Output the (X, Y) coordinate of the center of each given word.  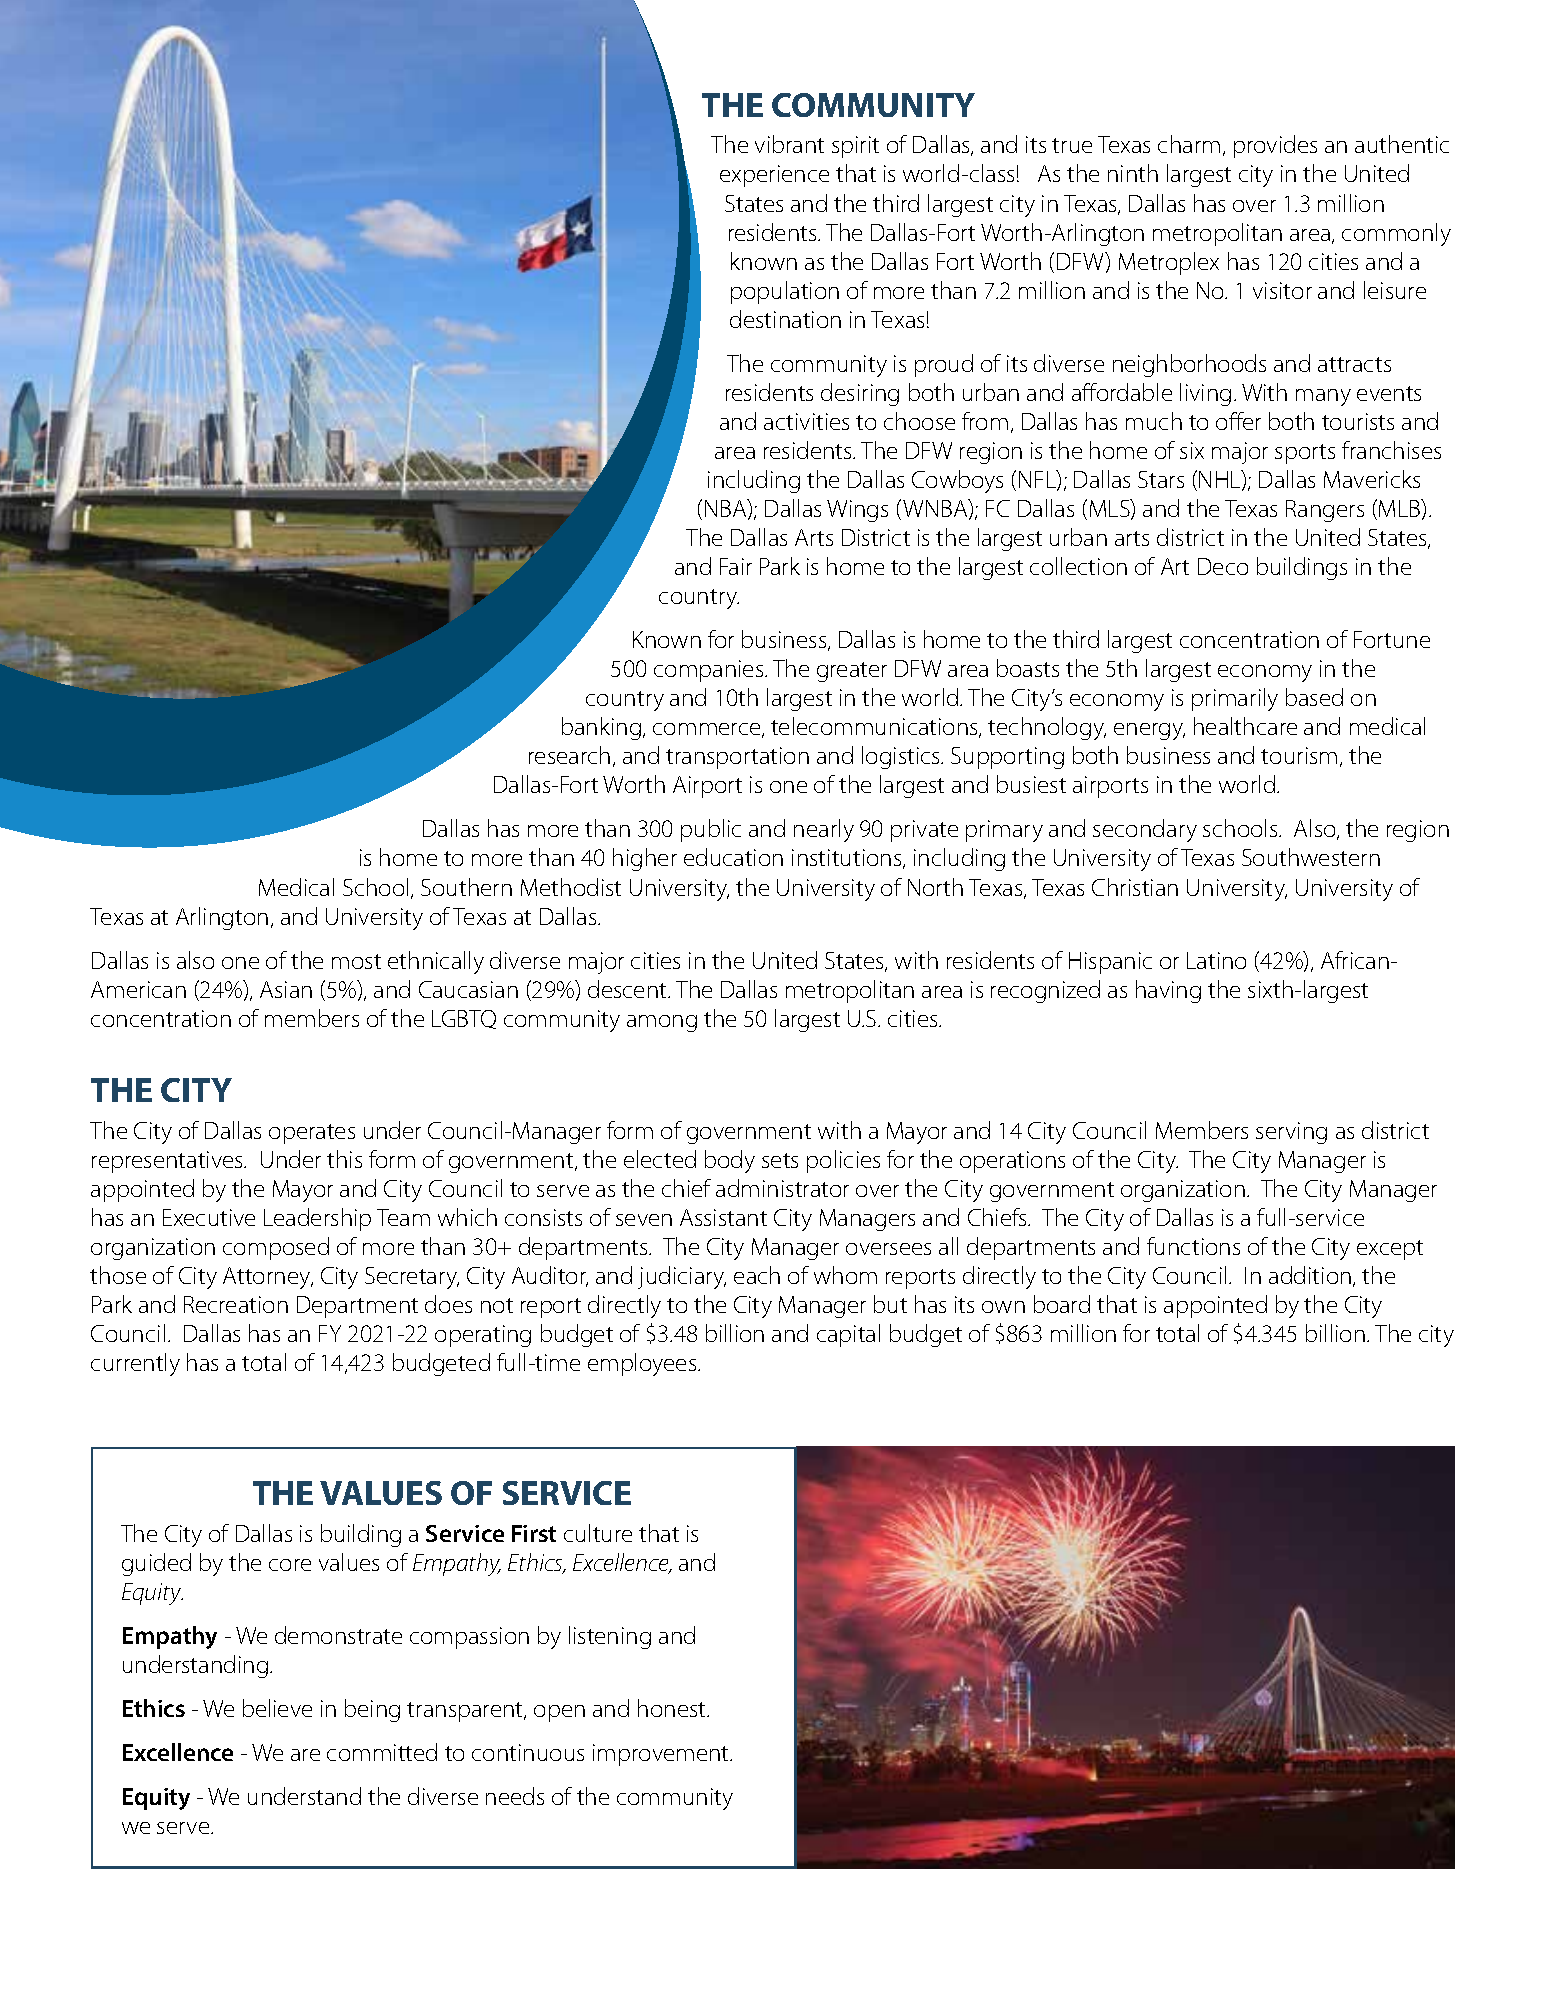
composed (276, 1248)
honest (673, 1708)
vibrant (789, 144)
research (569, 755)
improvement (662, 1755)
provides (1275, 146)
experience (774, 176)
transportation (737, 758)
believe (277, 1708)
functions (1193, 1246)
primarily (1235, 699)
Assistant (723, 1217)
